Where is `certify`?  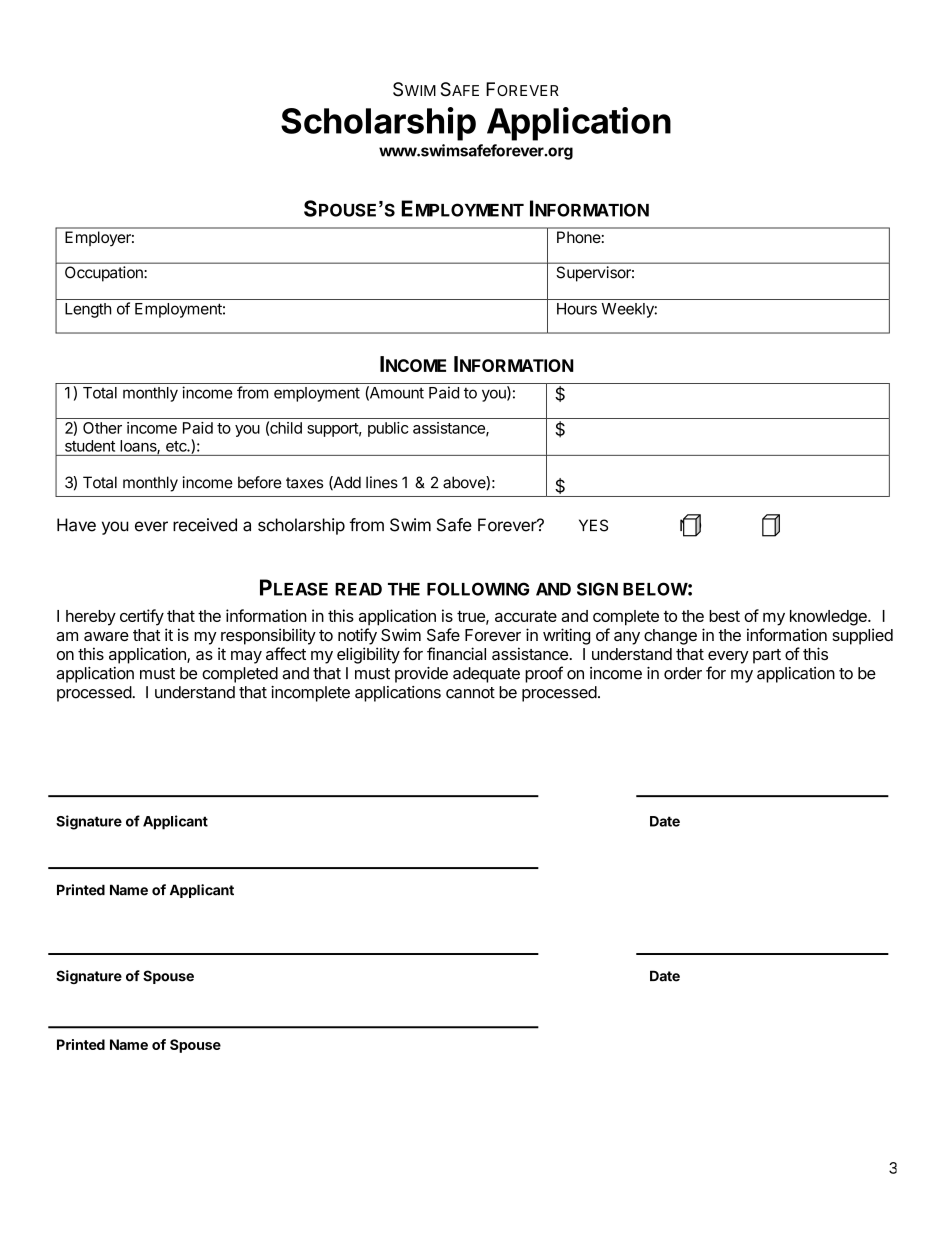
certify is located at coordinates (142, 617).
